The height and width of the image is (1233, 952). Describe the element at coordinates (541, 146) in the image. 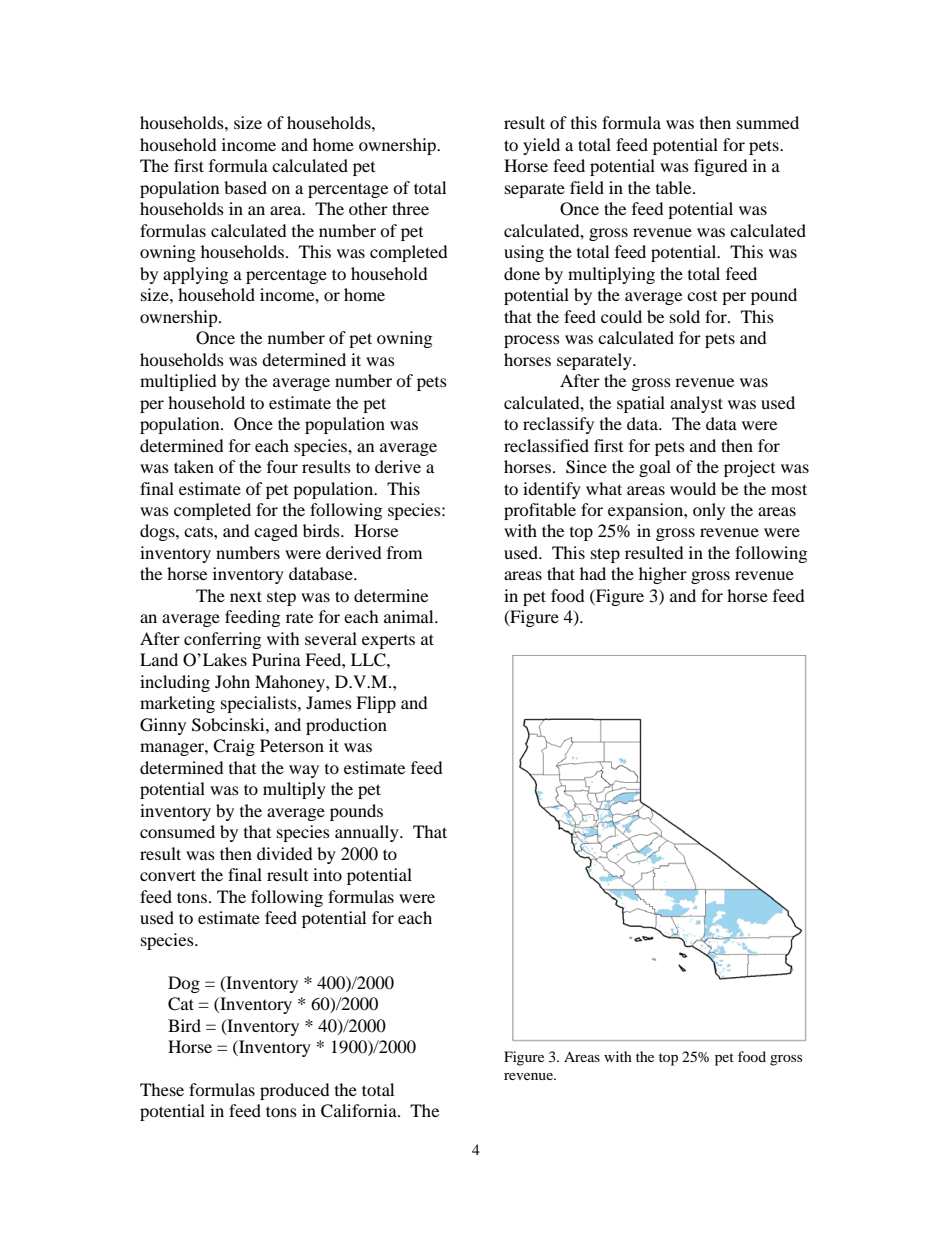

I see `yield` at that location.
